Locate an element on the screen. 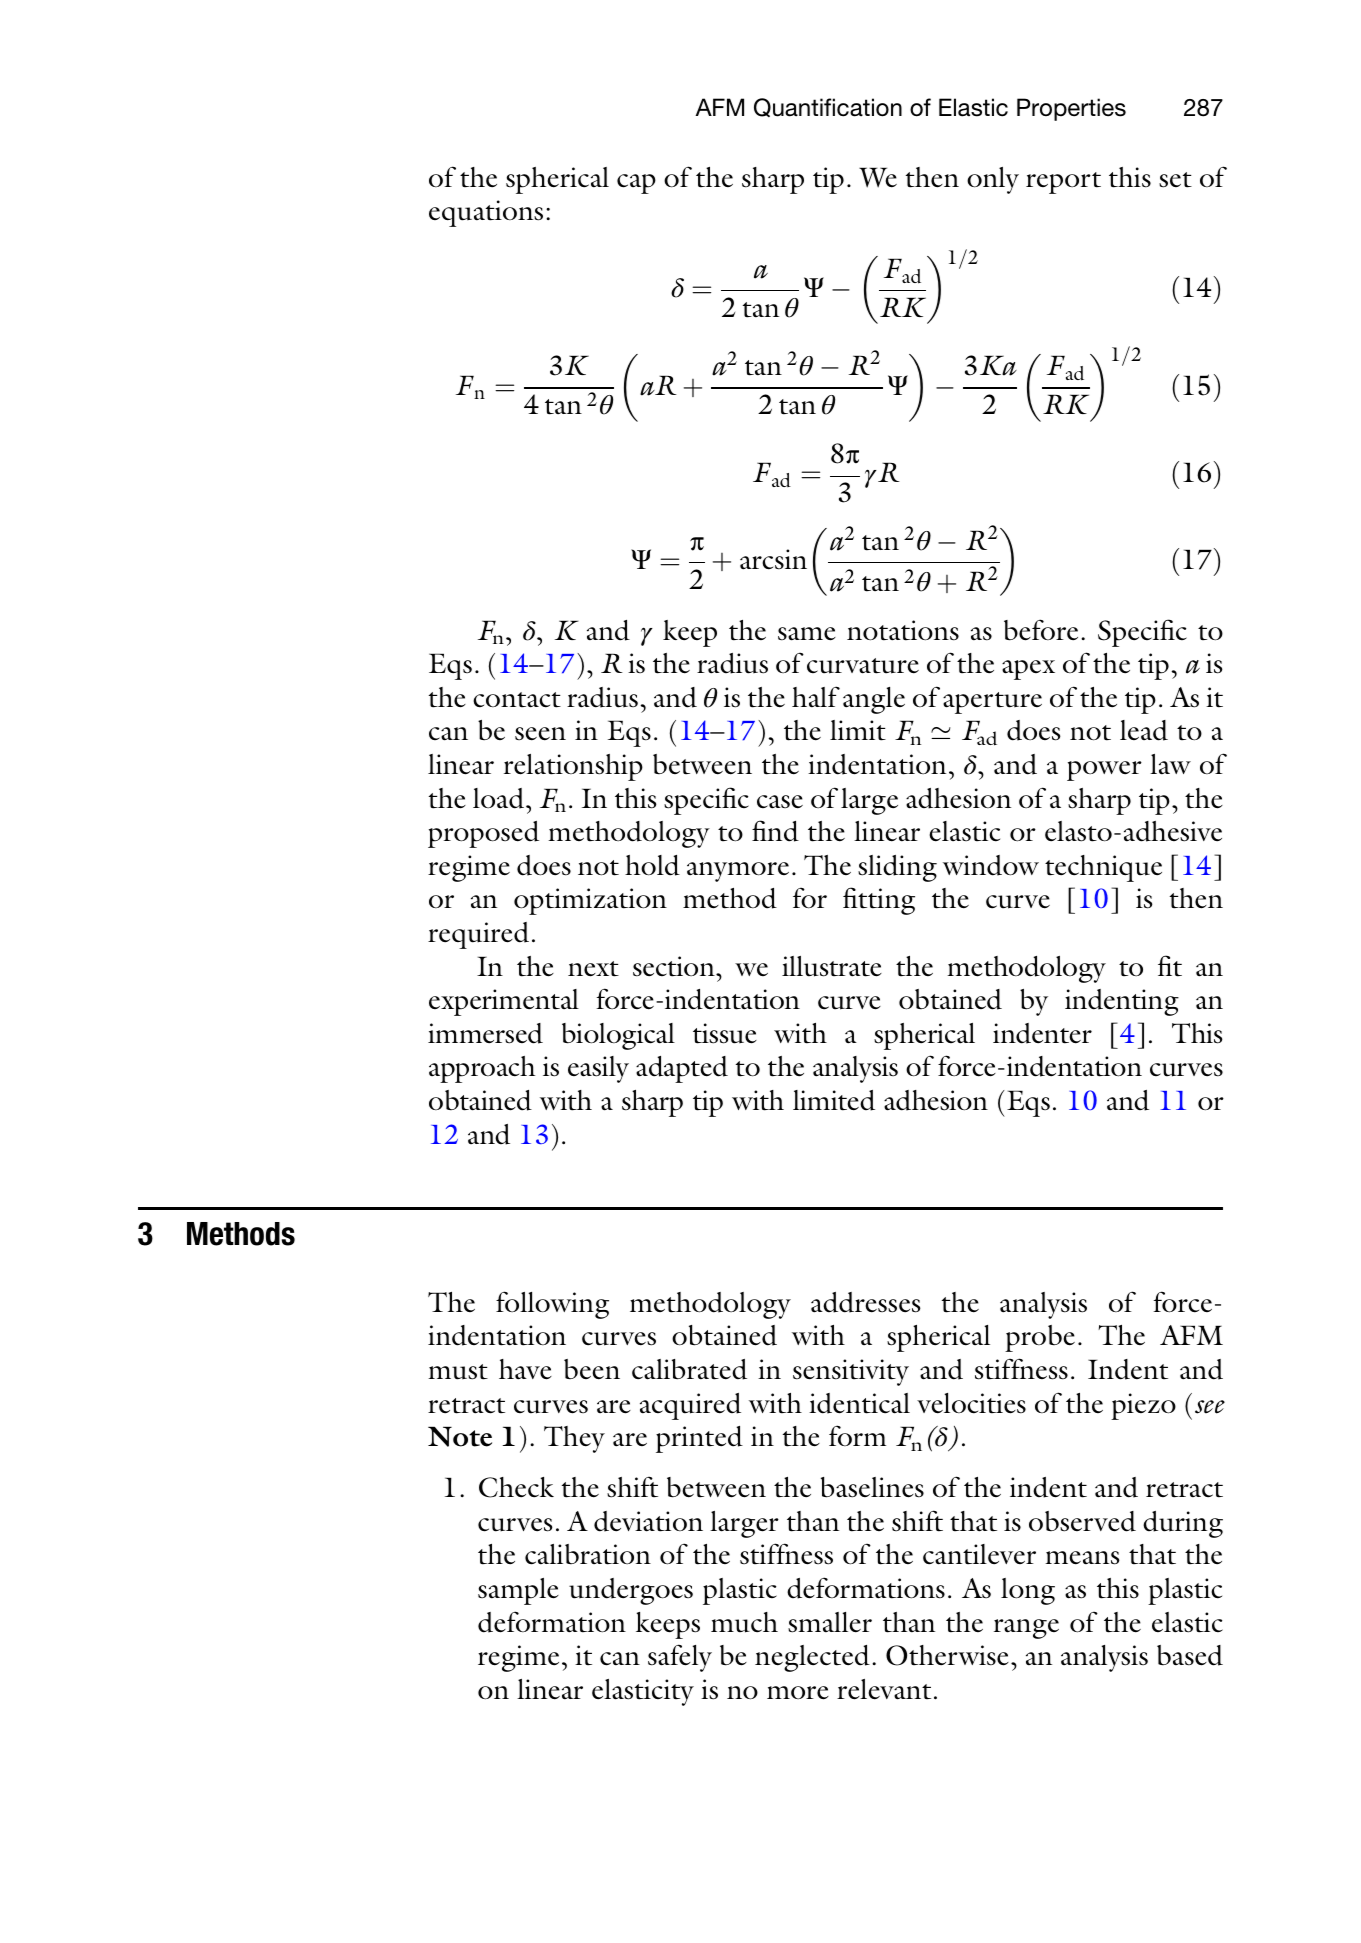 Image resolution: width=1361 pixels, height=1943 pixels. fitting is located at coordinates (879, 901).
